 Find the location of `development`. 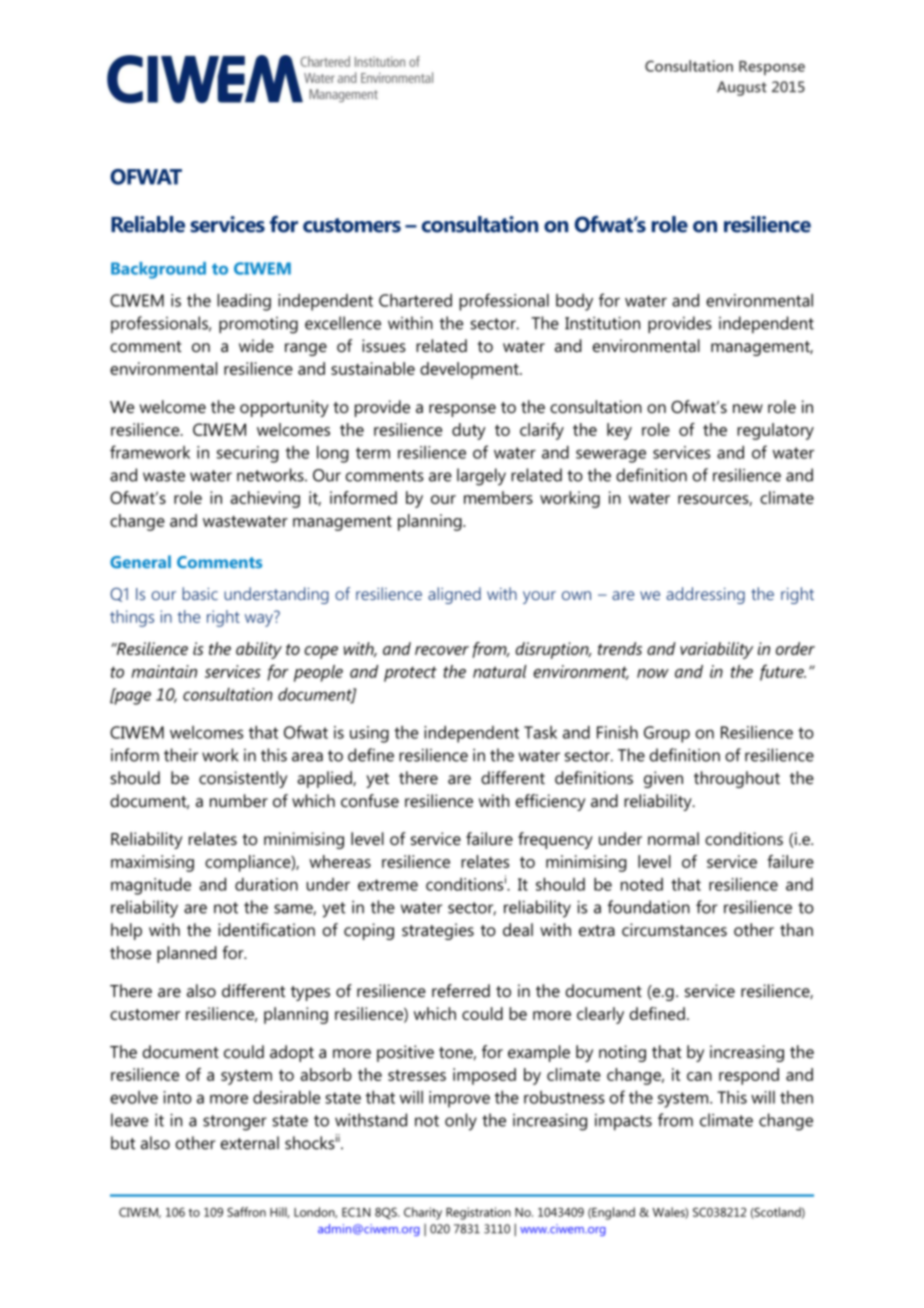

development is located at coordinates (470, 370).
